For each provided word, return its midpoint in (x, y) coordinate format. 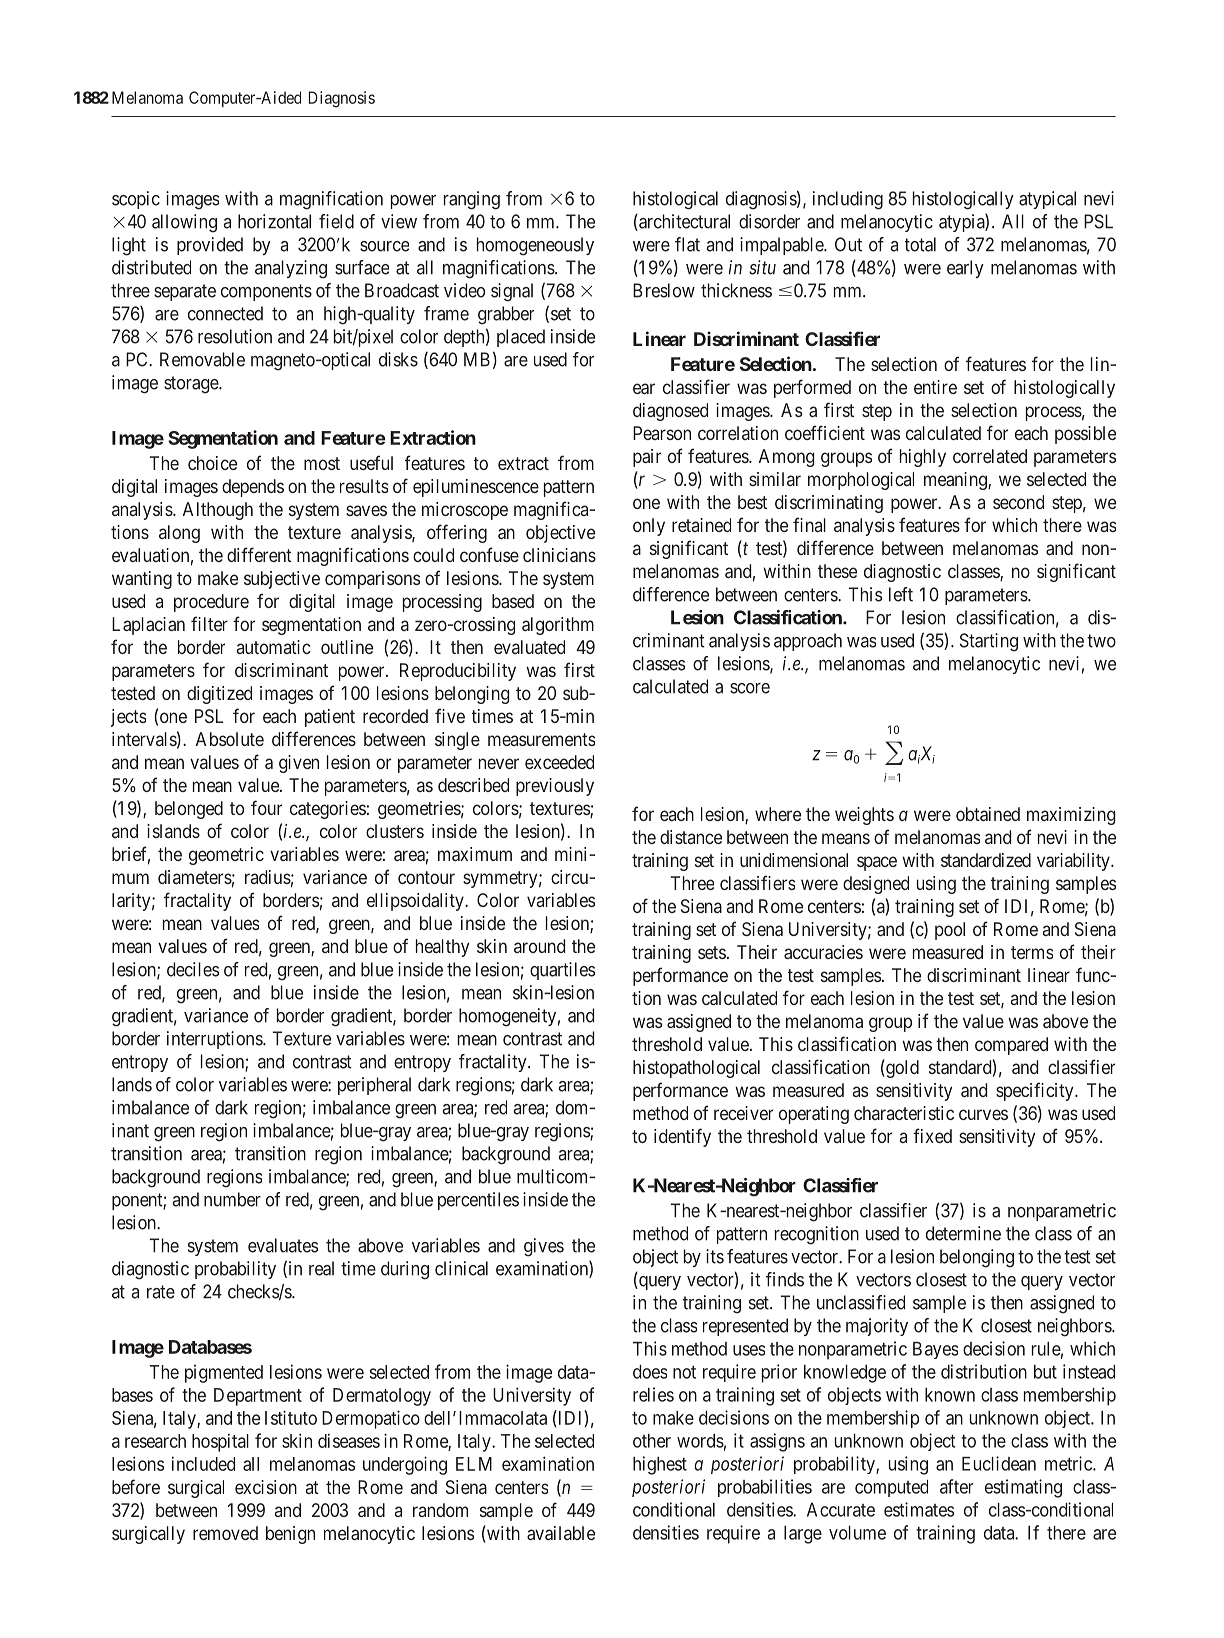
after (956, 1486)
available (561, 1533)
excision (266, 1487)
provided (210, 246)
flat (687, 244)
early (965, 269)
